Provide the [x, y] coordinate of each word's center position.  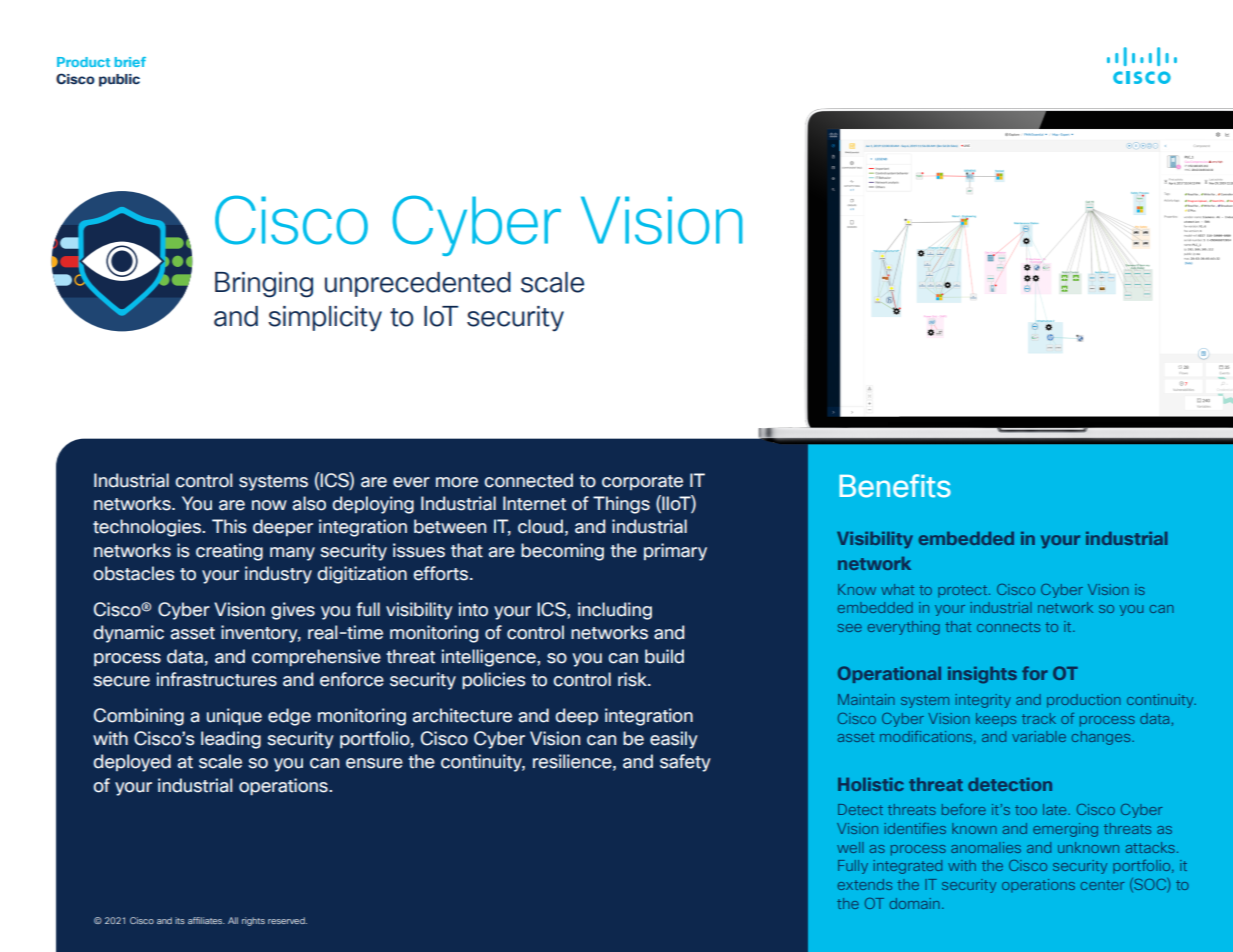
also [309, 503]
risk [633, 679]
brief [130, 62]
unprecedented [418, 284]
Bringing [264, 285]
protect [964, 591]
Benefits [895, 486]
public [119, 80]
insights [982, 675]
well [850, 847]
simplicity [325, 319]
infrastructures [217, 679]
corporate [642, 482]
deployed [132, 763]
